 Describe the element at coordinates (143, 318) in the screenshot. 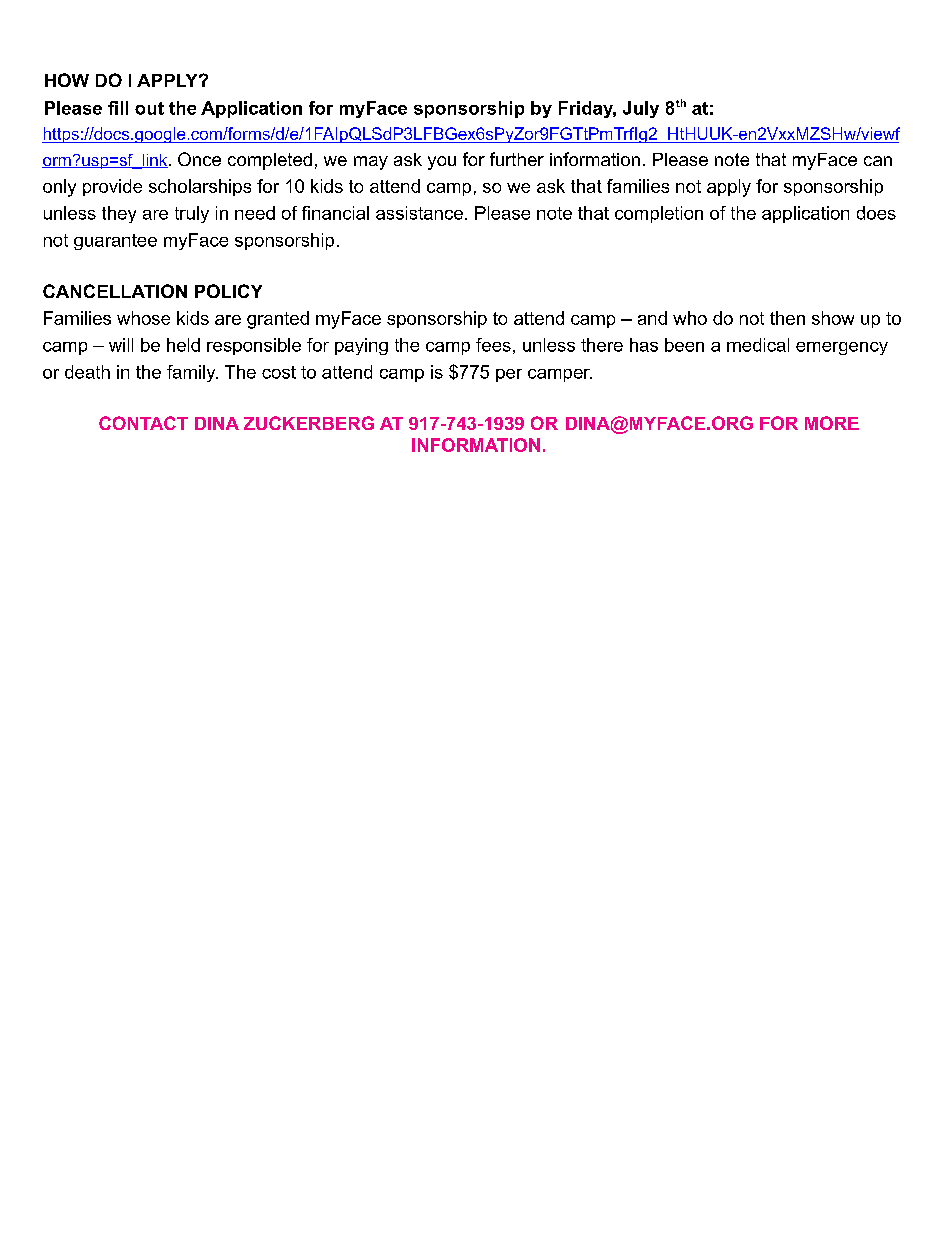

I see `whose` at that location.
